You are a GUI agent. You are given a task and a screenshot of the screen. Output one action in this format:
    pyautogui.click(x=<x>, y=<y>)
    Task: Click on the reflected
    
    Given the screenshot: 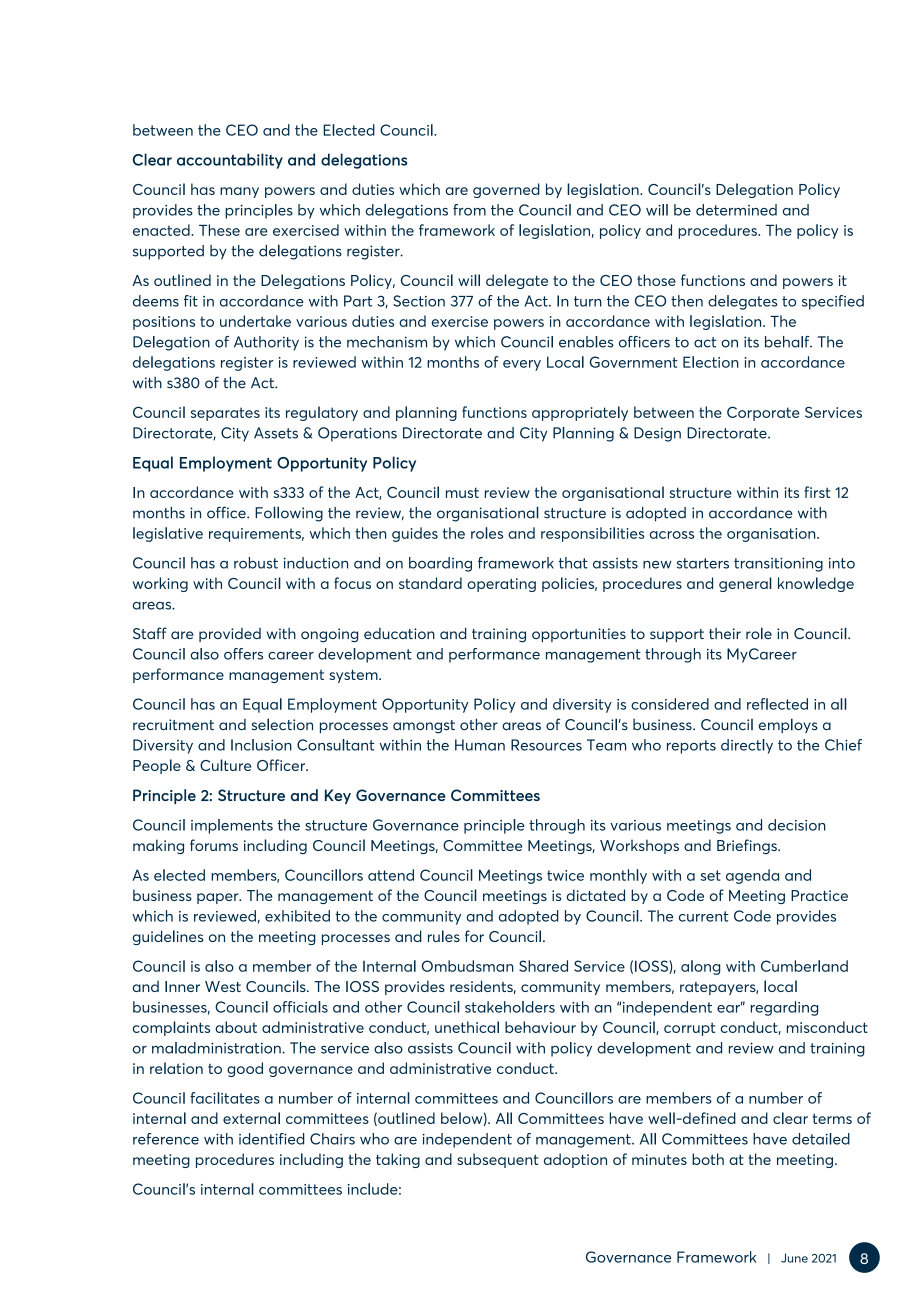 What is the action you would take?
    pyautogui.click(x=777, y=704)
